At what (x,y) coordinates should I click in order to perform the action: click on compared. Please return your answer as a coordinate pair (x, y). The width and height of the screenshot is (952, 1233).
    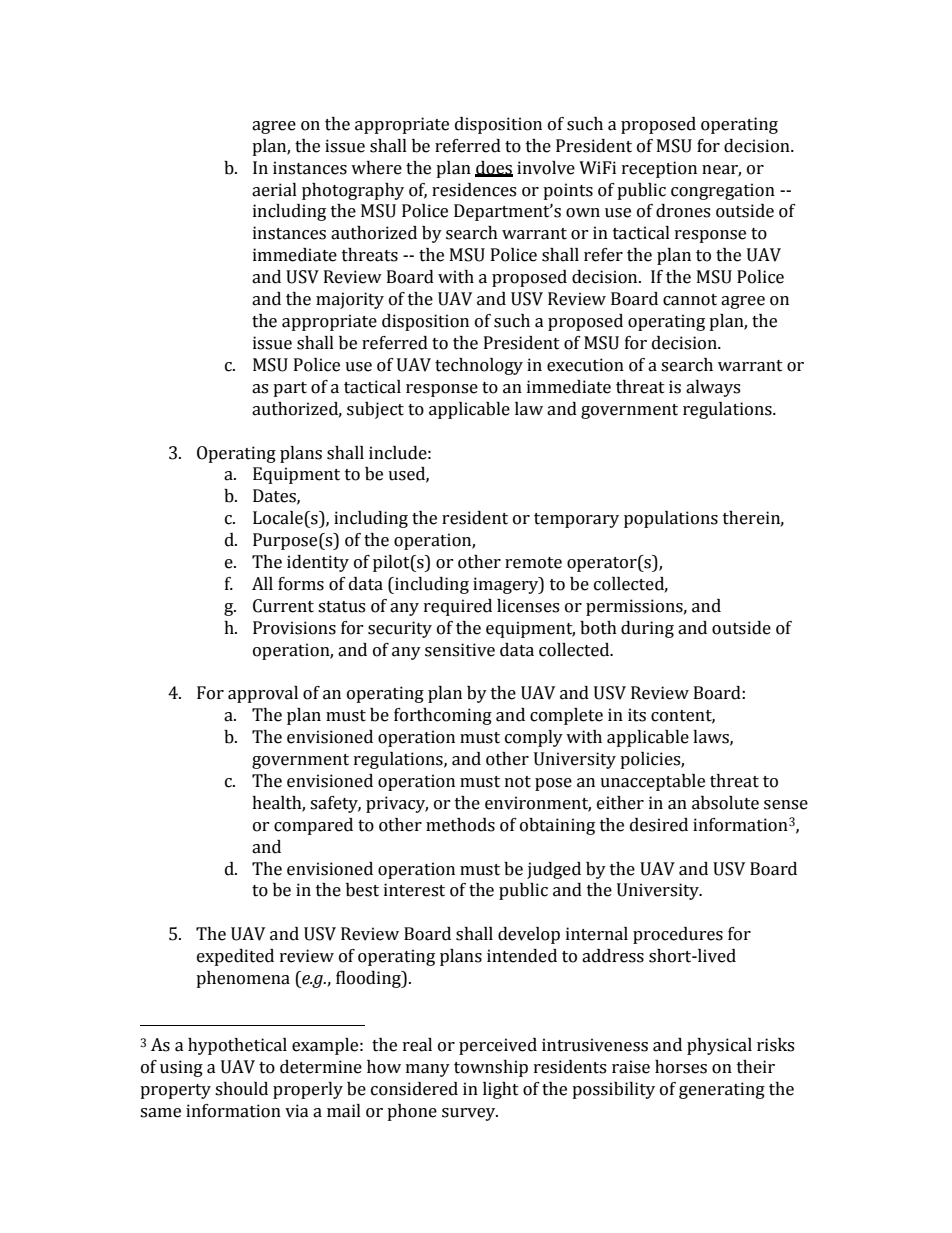
    Looking at the image, I should click on (313, 826).
